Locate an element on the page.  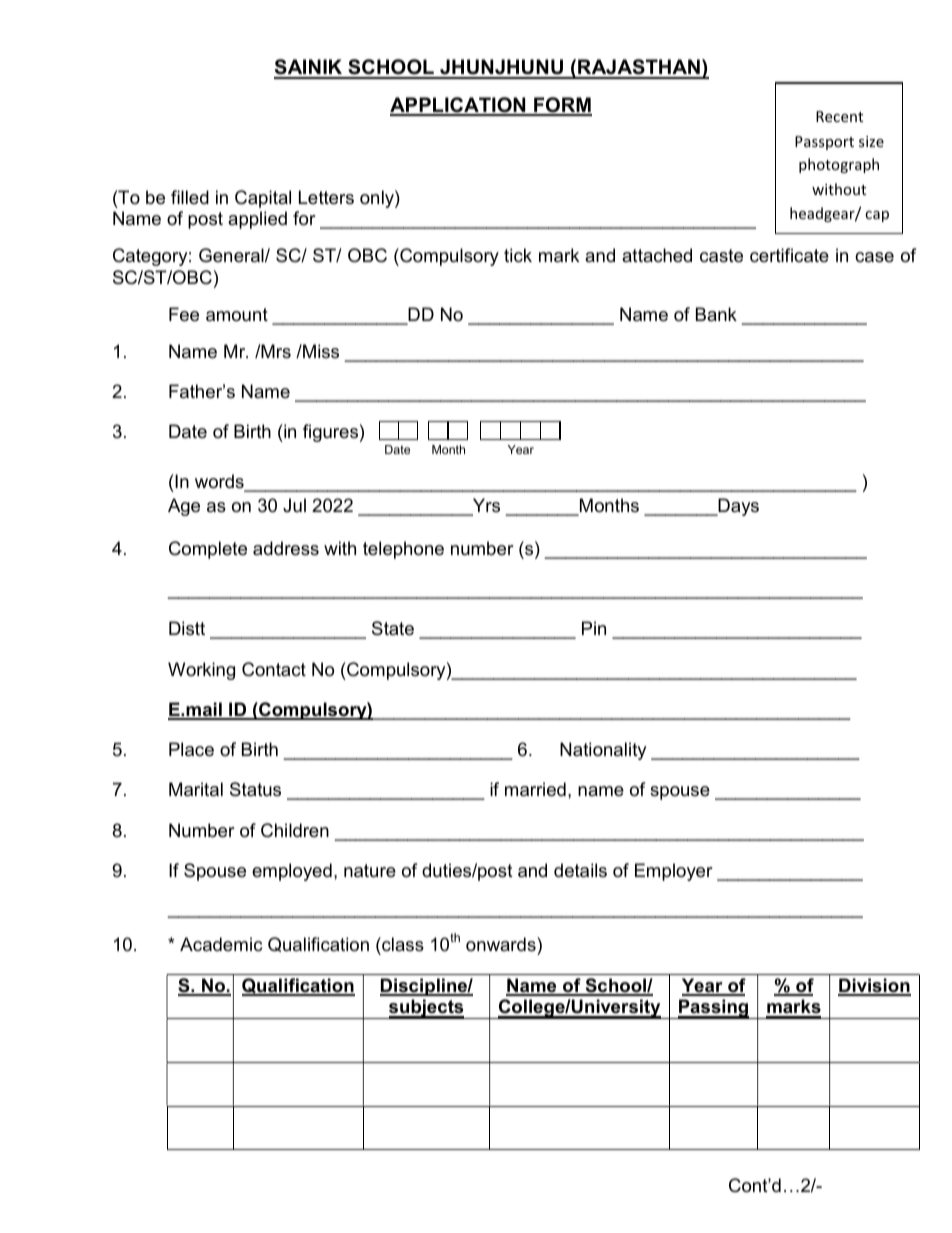
Capital is located at coordinates (263, 199).
